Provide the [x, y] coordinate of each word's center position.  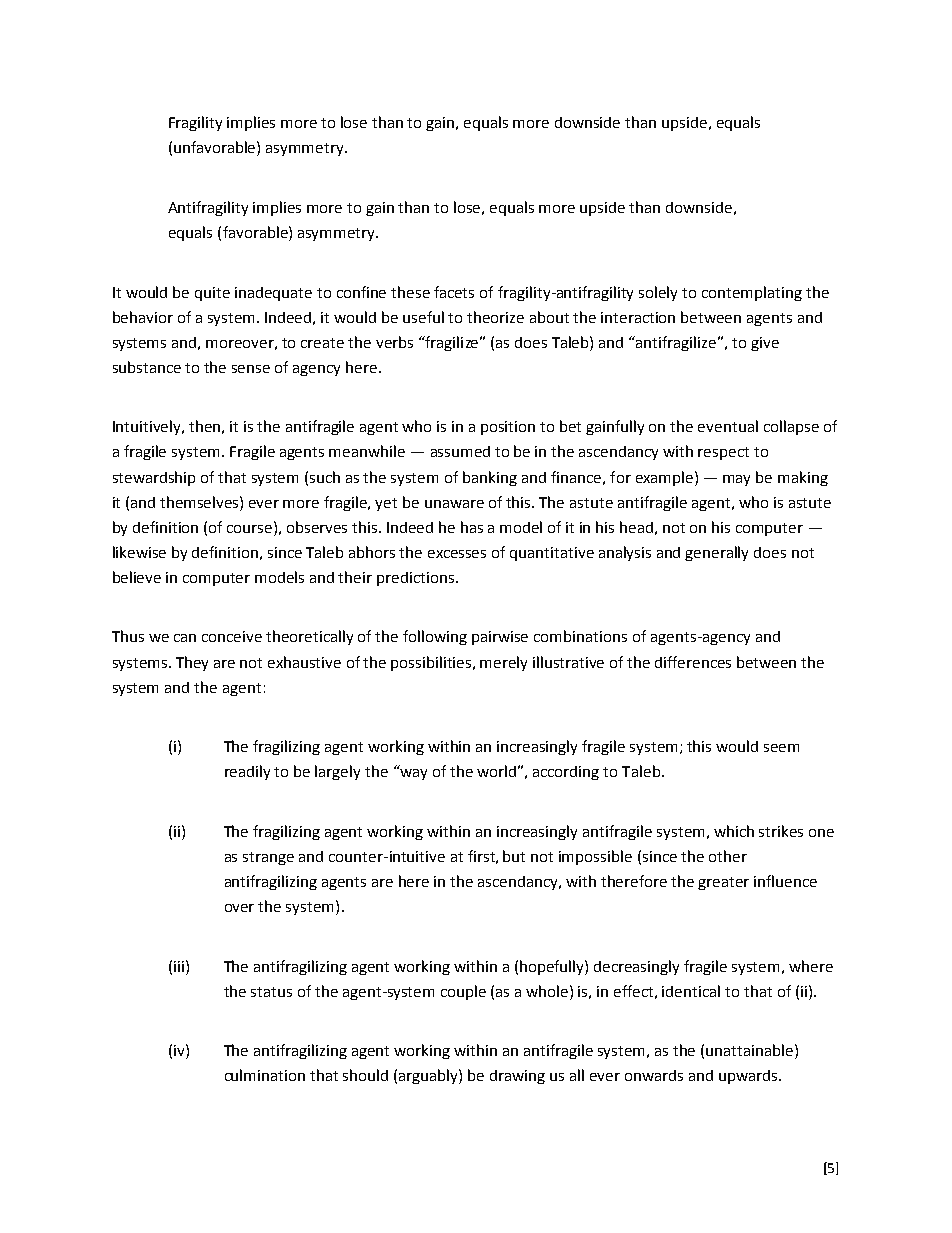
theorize [495, 317]
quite [212, 294]
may [736, 480]
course [251, 527]
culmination [265, 1075]
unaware [454, 504]
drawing [517, 1077]
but [514, 856]
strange [268, 858]
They [192, 663]
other [728, 856]
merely [503, 663]
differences [693, 662]
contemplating [752, 293]
